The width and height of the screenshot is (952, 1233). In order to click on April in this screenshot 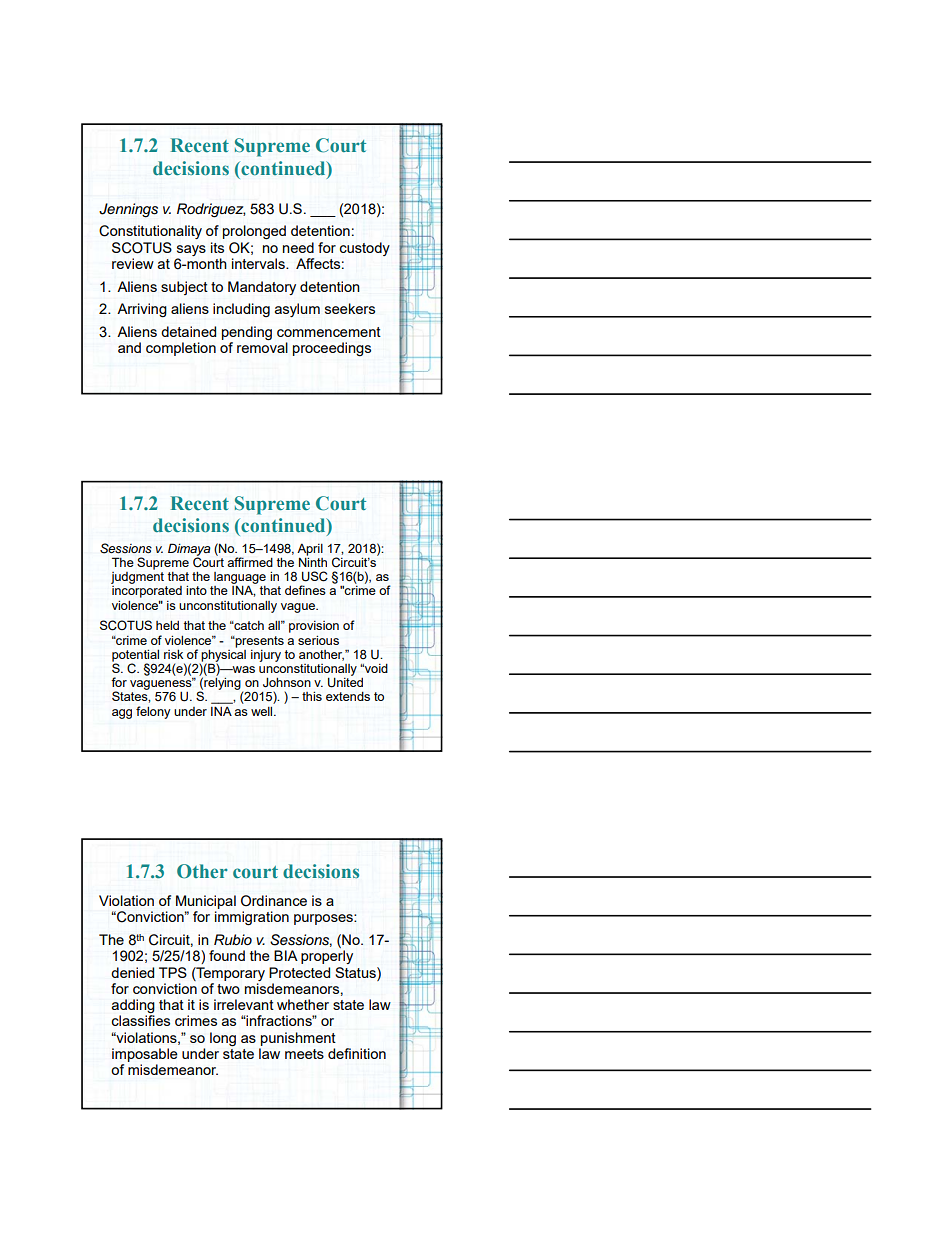, I will do `click(310, 550)`.
